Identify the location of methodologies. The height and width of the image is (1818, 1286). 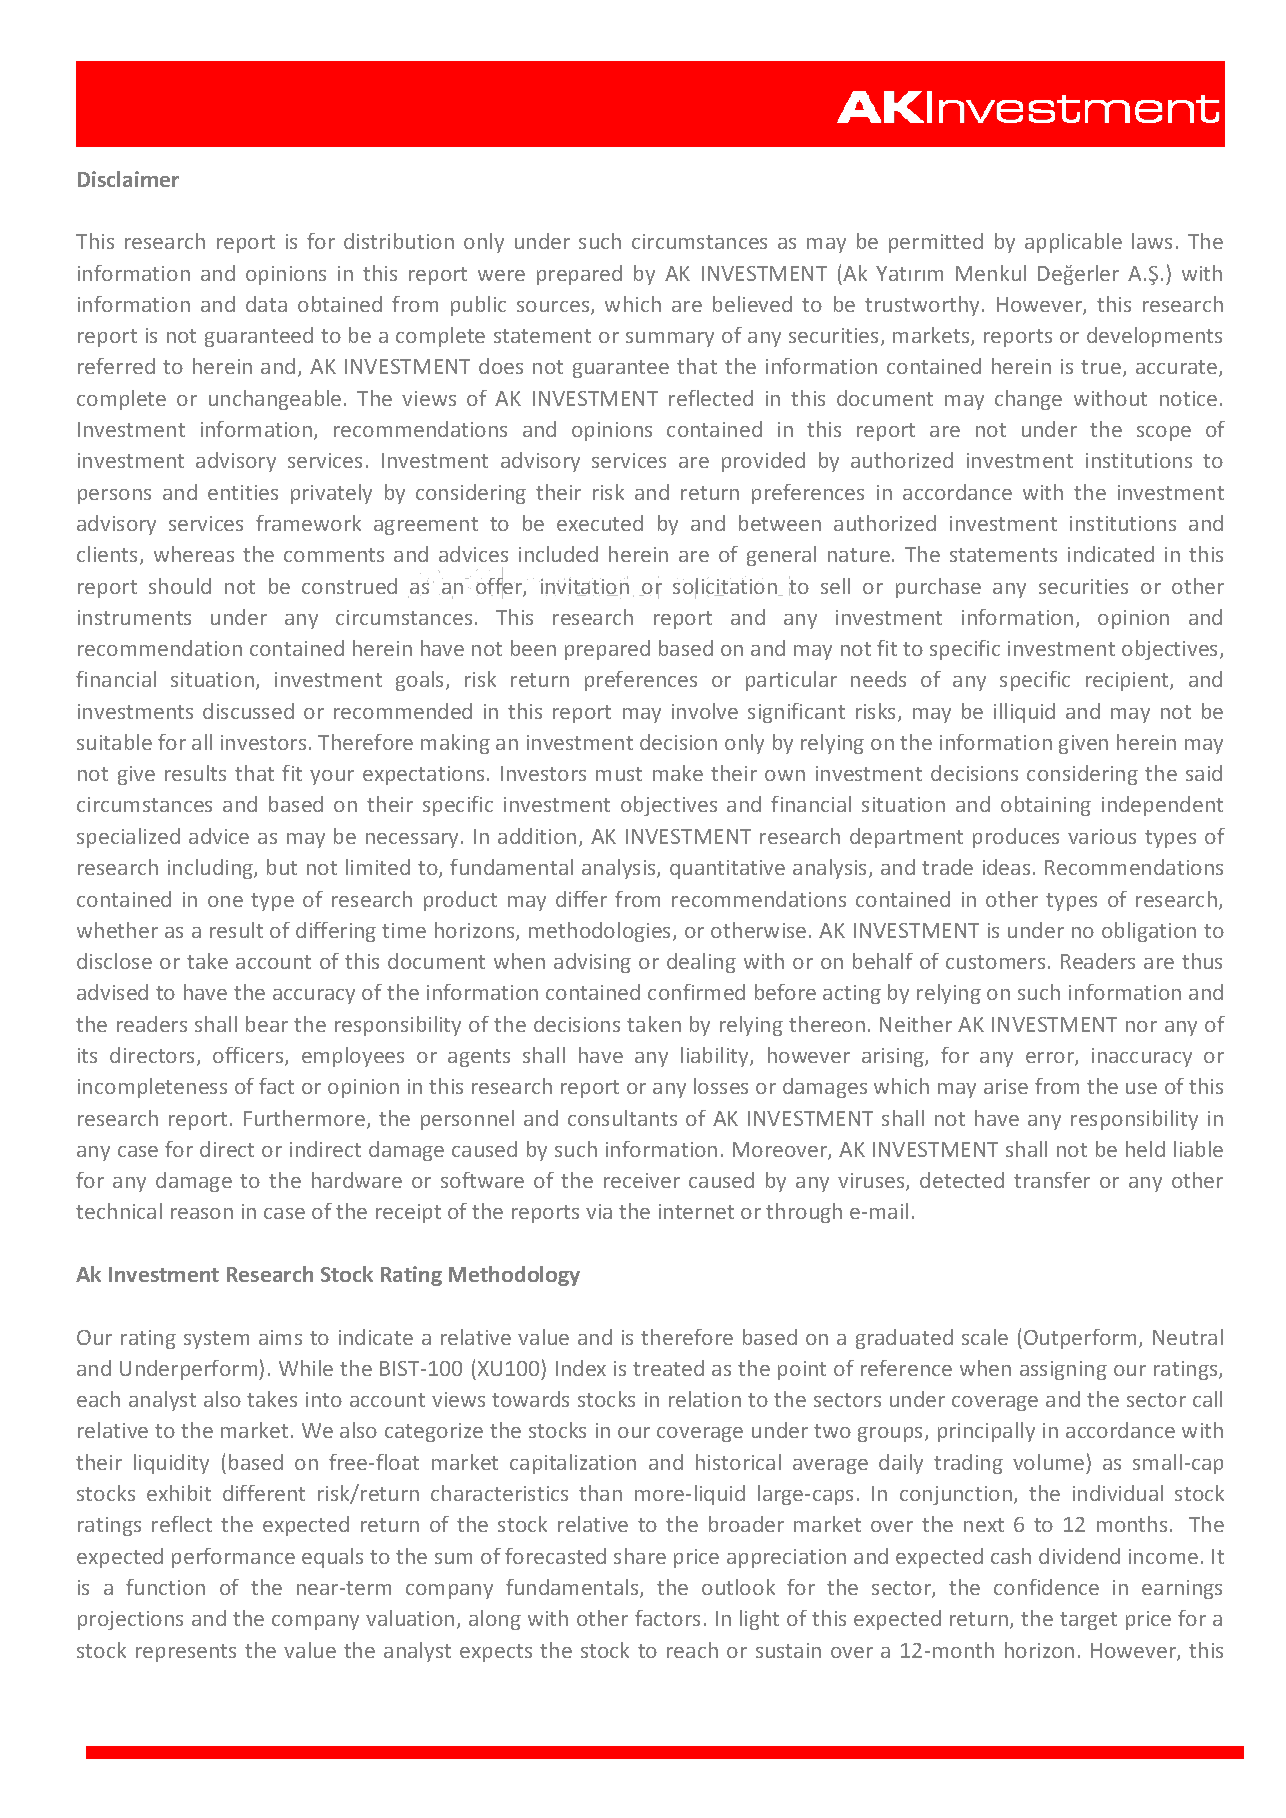
(601, 932).
